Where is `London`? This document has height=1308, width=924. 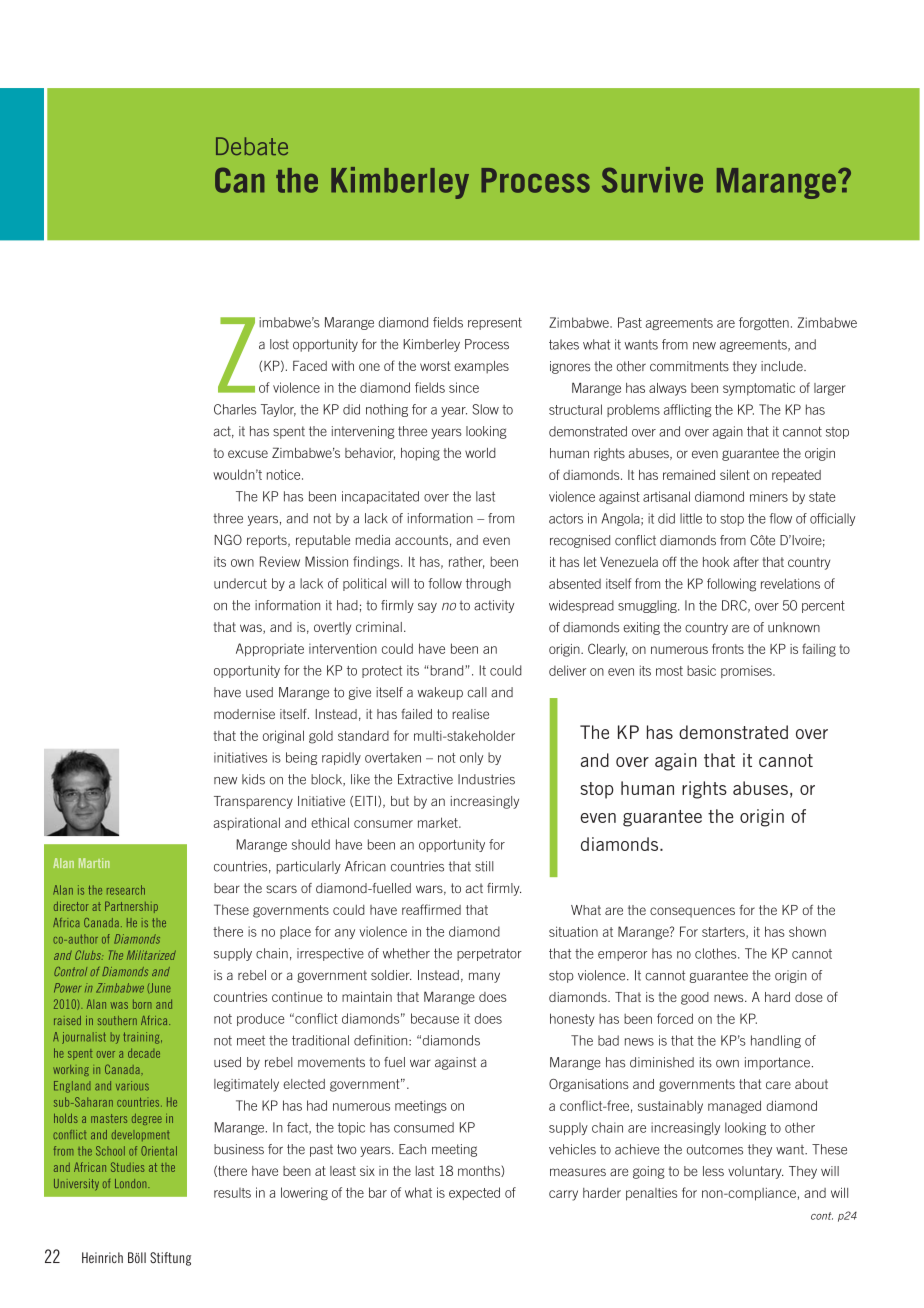
London is located at coordinates (132, 1183).
